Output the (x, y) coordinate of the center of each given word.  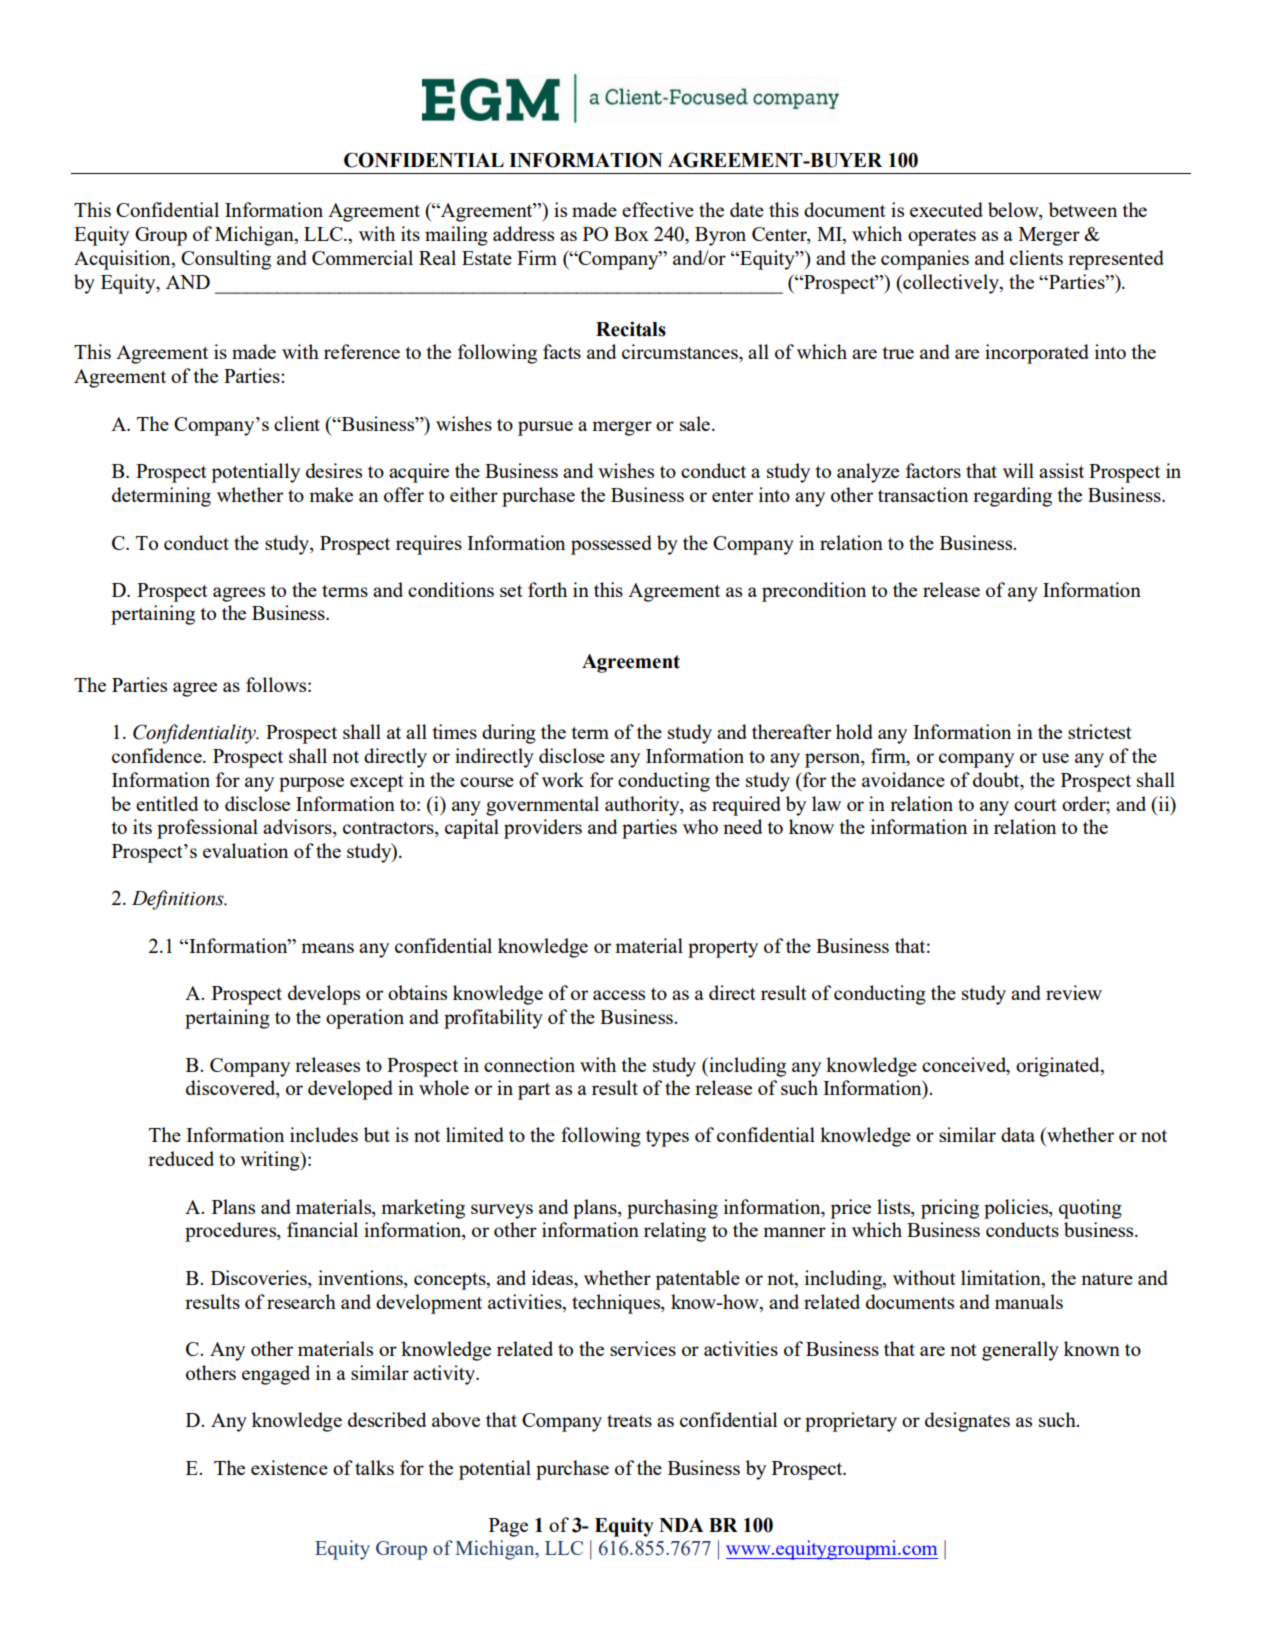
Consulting (226, 260)
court (1035, 805)
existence (289, 1467)
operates (942, 237)
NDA (681, 1525)
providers (543, 829)
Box (631, 234)
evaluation (245, 850)
